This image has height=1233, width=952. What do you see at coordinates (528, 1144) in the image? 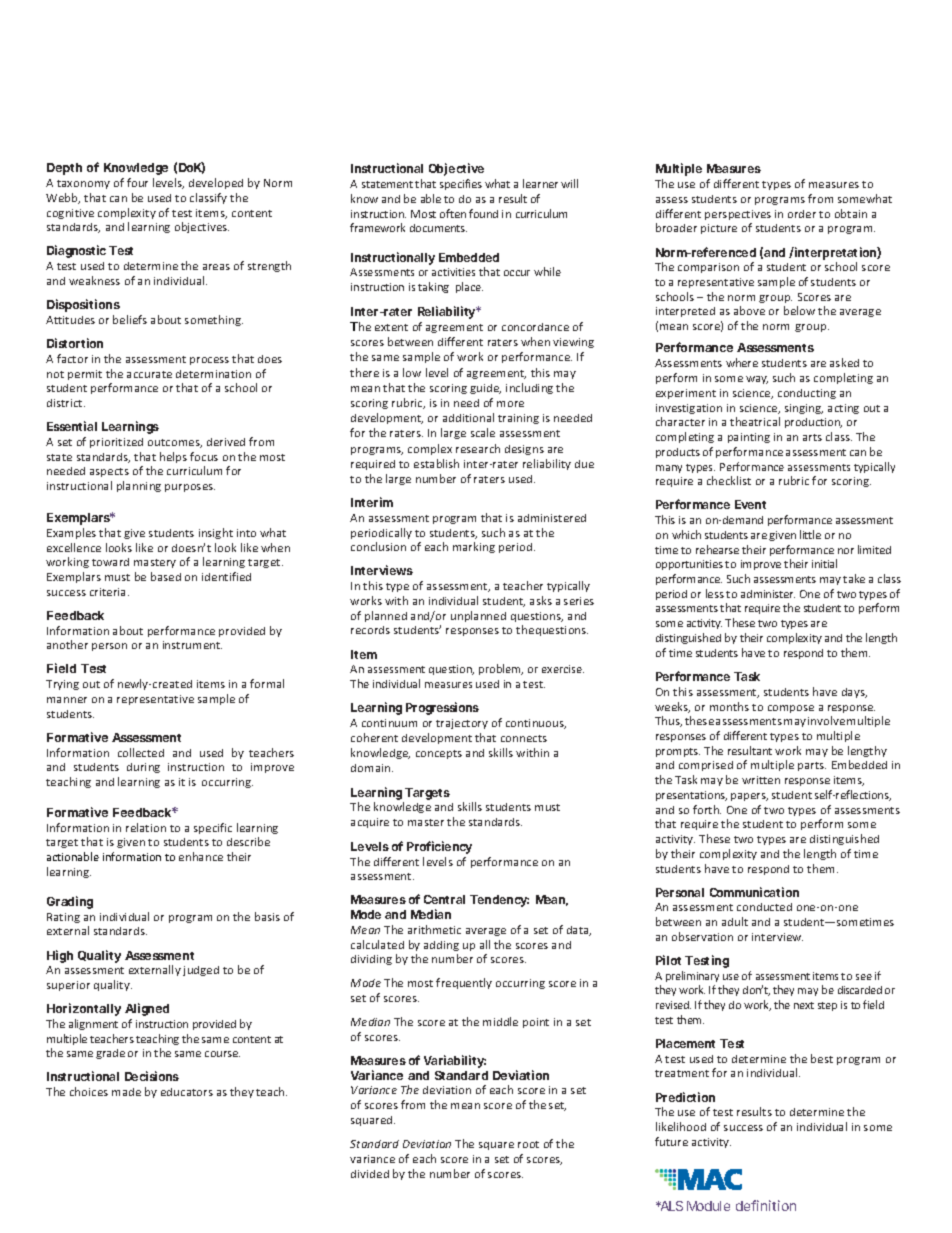
I see `root` at bounding box center [528, 1144].
